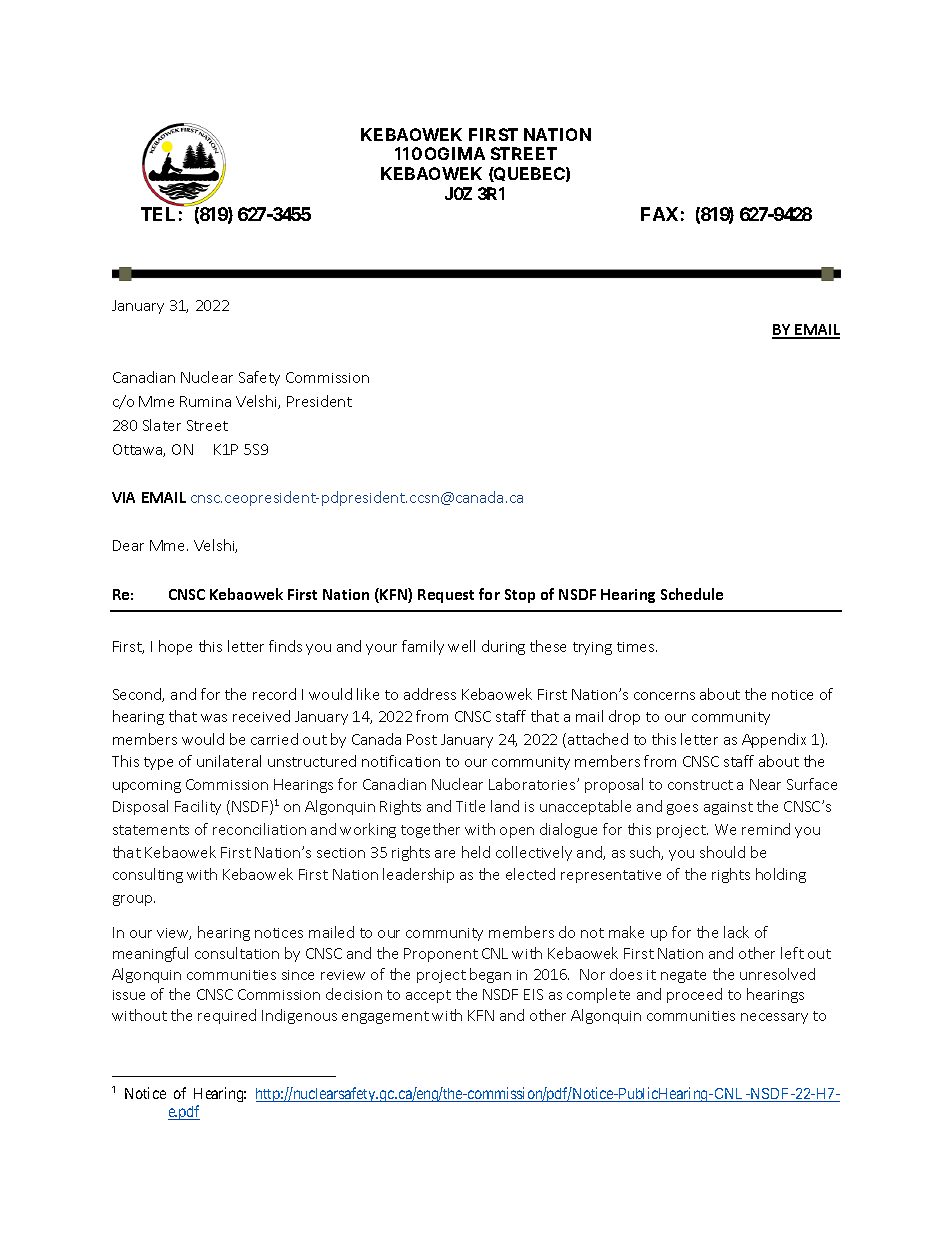  Describe the element at coordinates (128, 545) in the document. I see `Dear` at that location.
